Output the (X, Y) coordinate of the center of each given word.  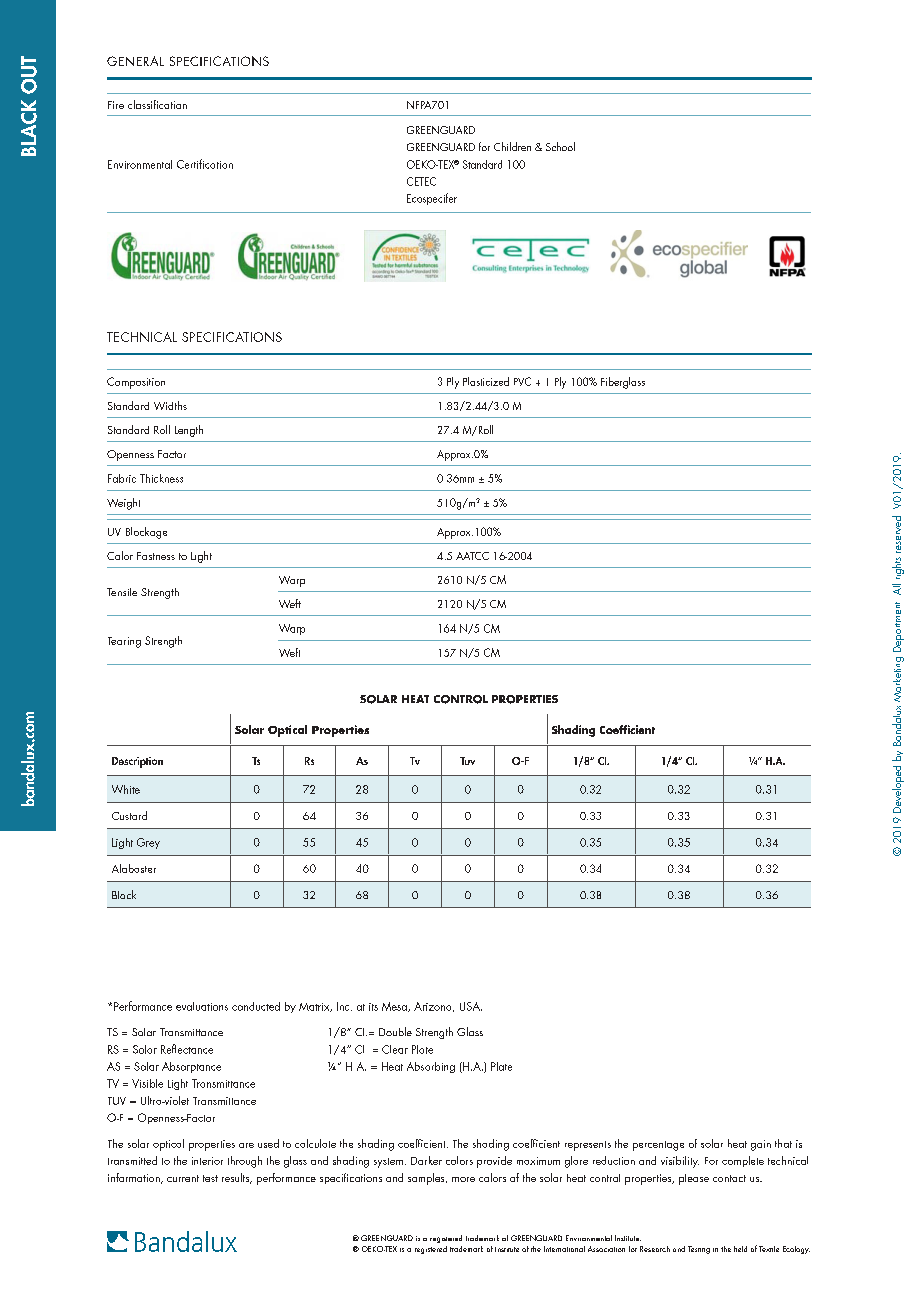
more (463, 1179)
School (560, 146)
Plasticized (486, 381)
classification (157, 104)
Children (512, 146)
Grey (148, 843)
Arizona (434, 1007)
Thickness (161, 478)
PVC (522, 381)
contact (729, 1178)
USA (471, 1006)
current (183, 1178)
